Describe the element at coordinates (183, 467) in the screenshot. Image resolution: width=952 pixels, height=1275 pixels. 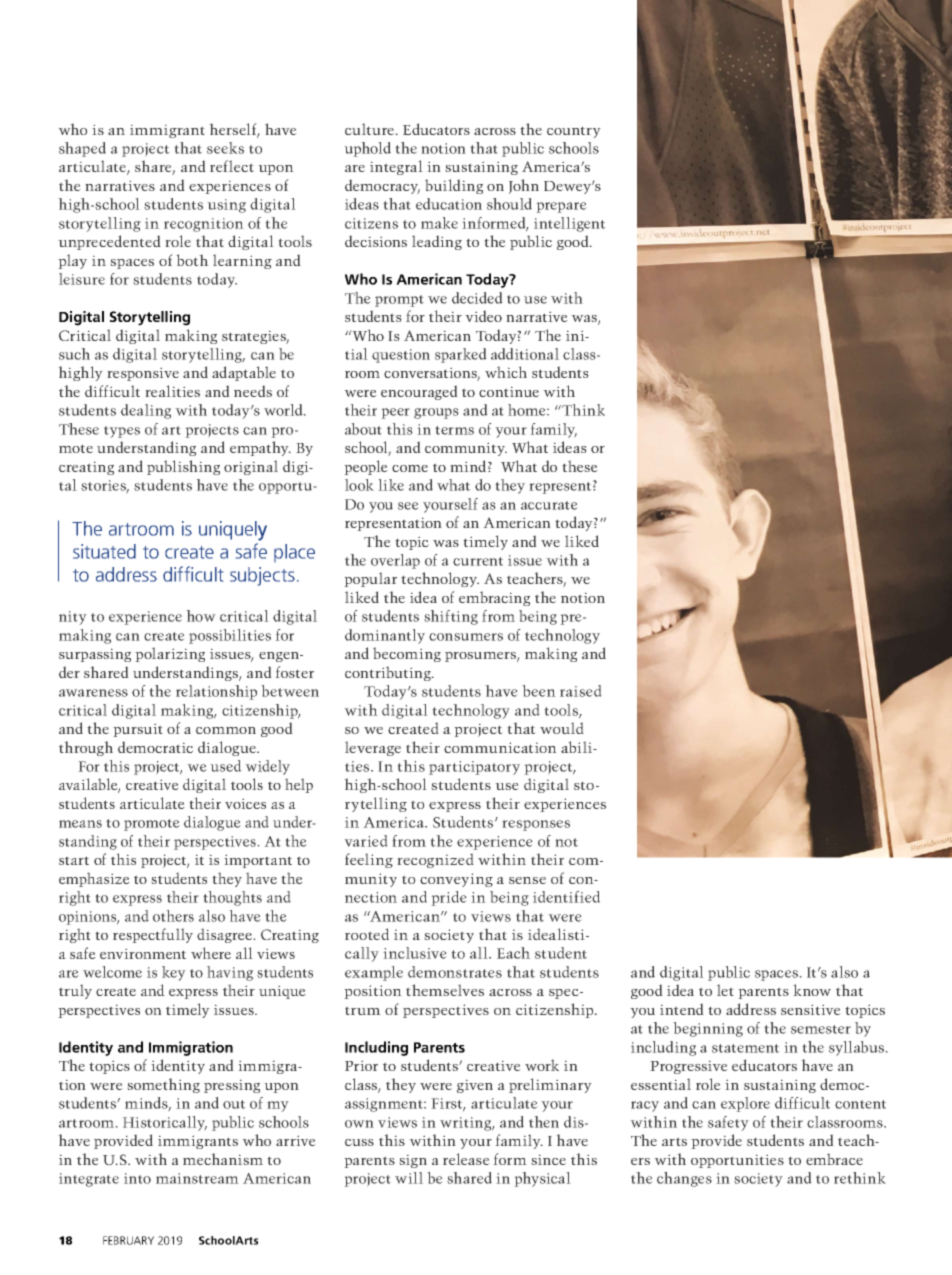
I see `publishing` at that location.
